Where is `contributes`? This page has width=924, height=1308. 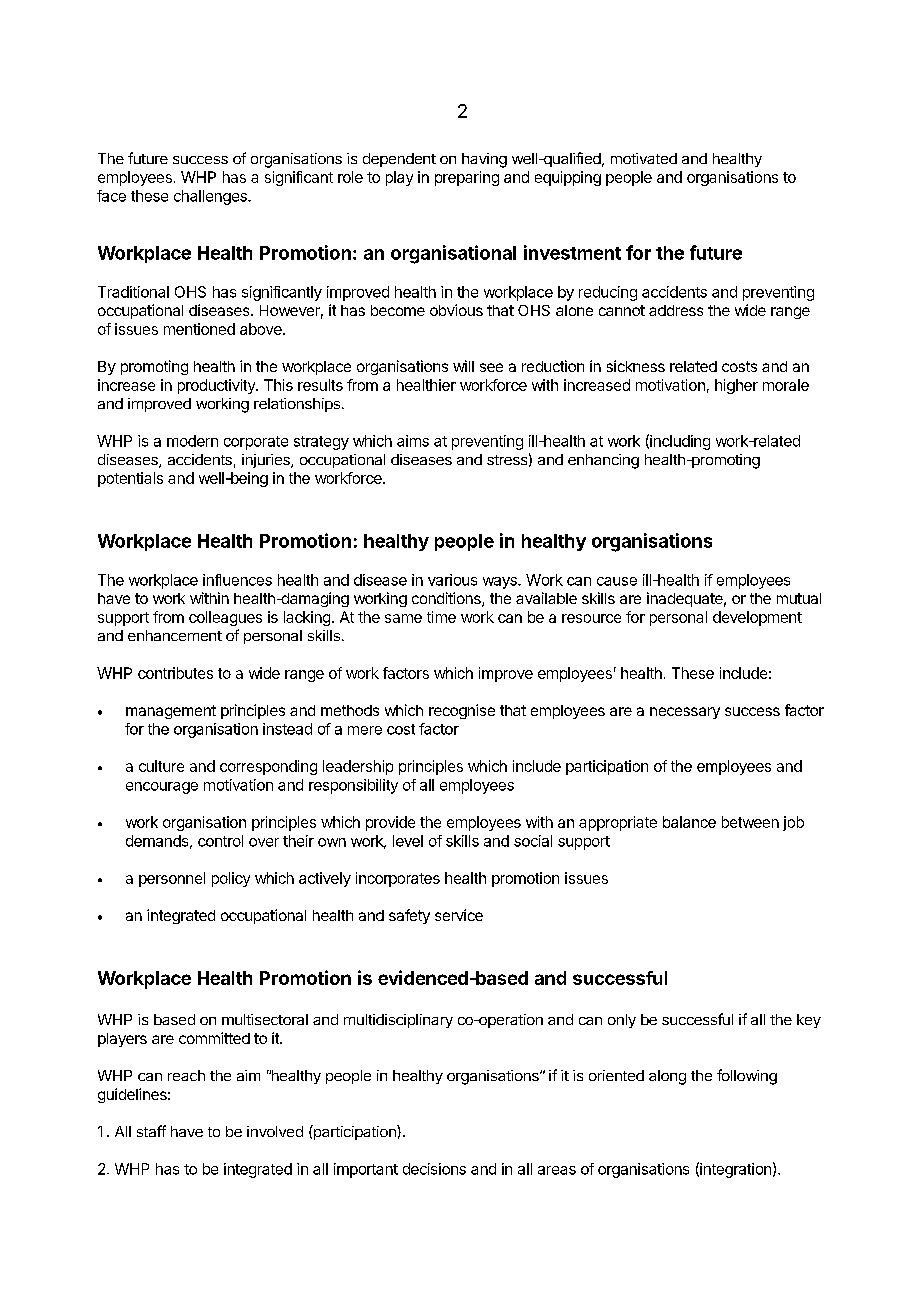 contributes is located at coordinates (175, 673).
